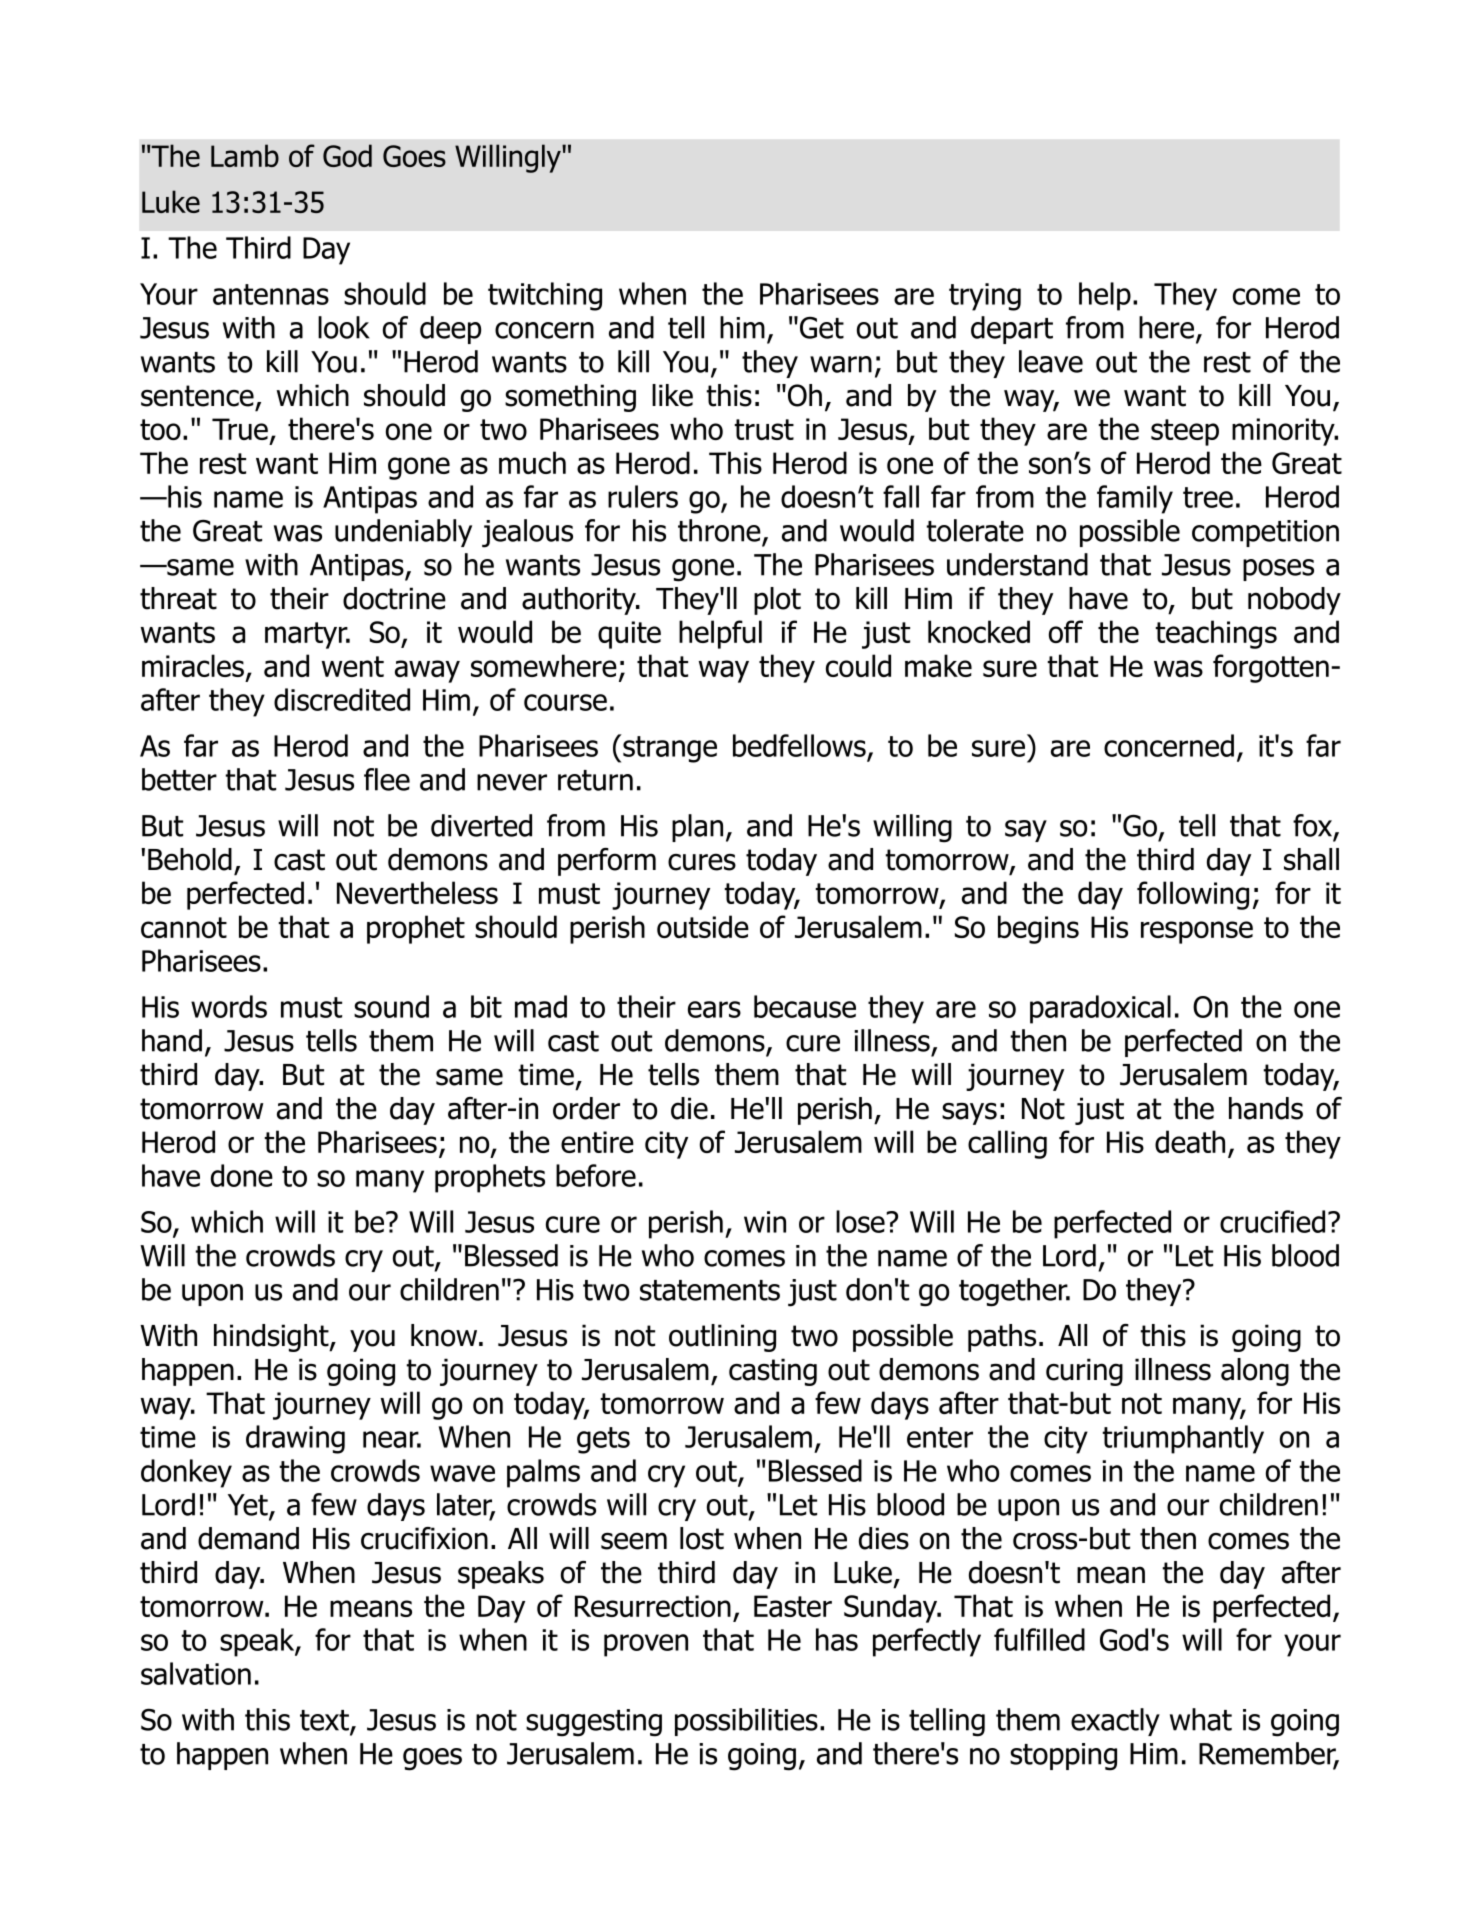  Describe the element at coordinates (697, 828) in the screenshot. I see `plan` at that location.
